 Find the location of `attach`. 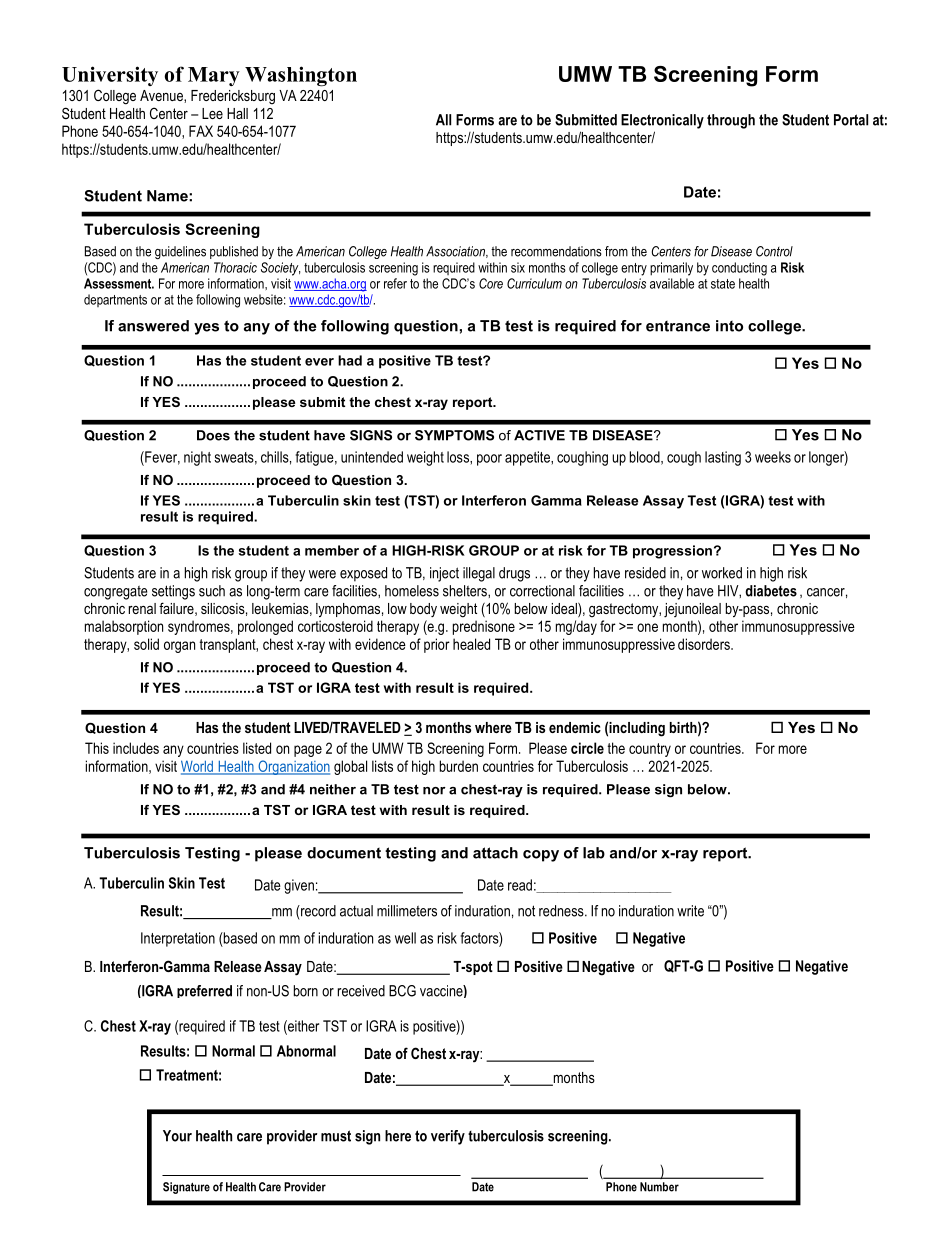

attach is located at coordinates (495, 853).
